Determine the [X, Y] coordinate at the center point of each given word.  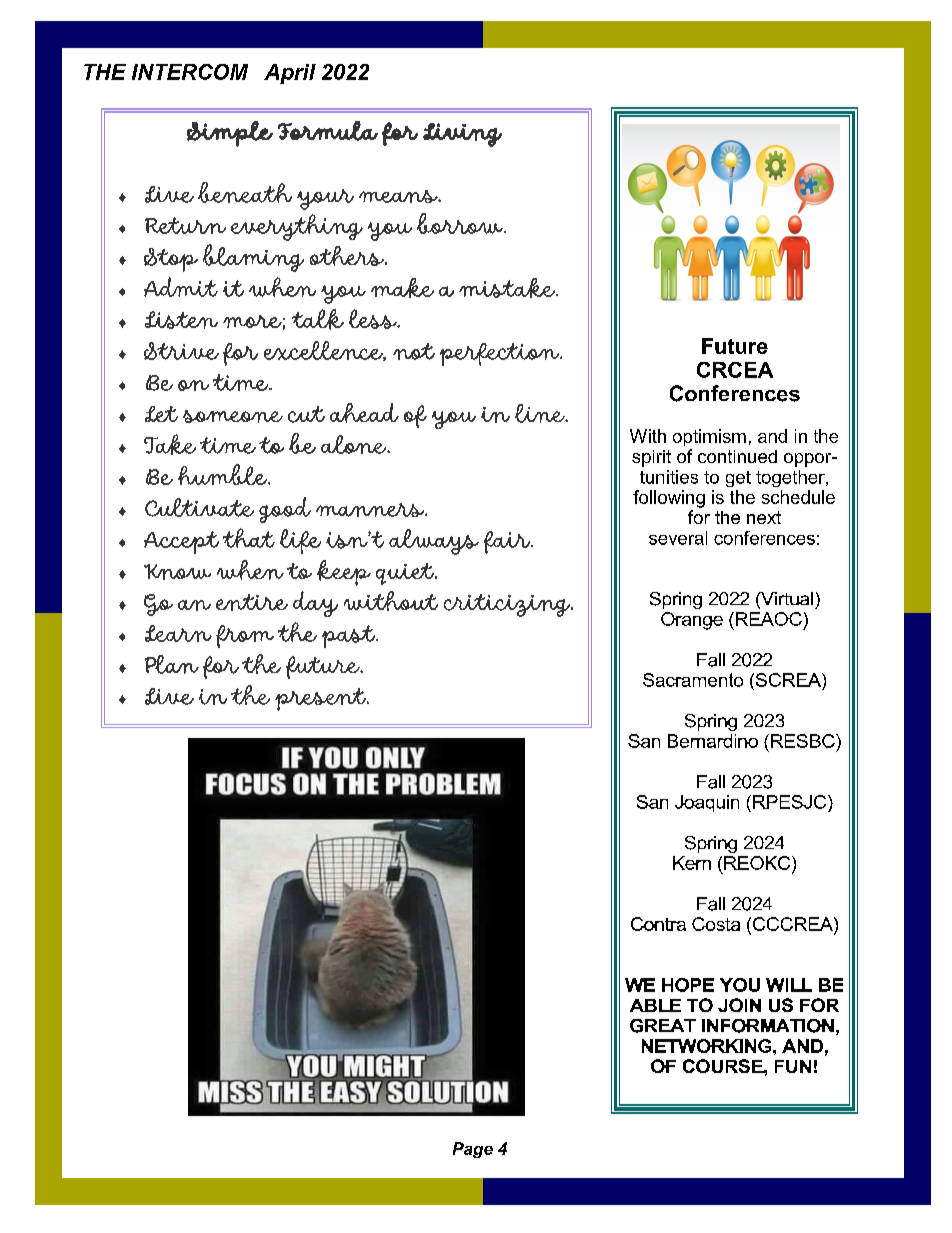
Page [473, 1150]
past [350, 636]
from [245, 636]
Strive [181, 351]
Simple [230, 134]
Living [462, 135]
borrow [461, 223]
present [321, 699]
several [678, 538]
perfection [501, 354]
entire [252, 602]
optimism [709, 437]
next [764, 517]
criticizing [508, 605]
